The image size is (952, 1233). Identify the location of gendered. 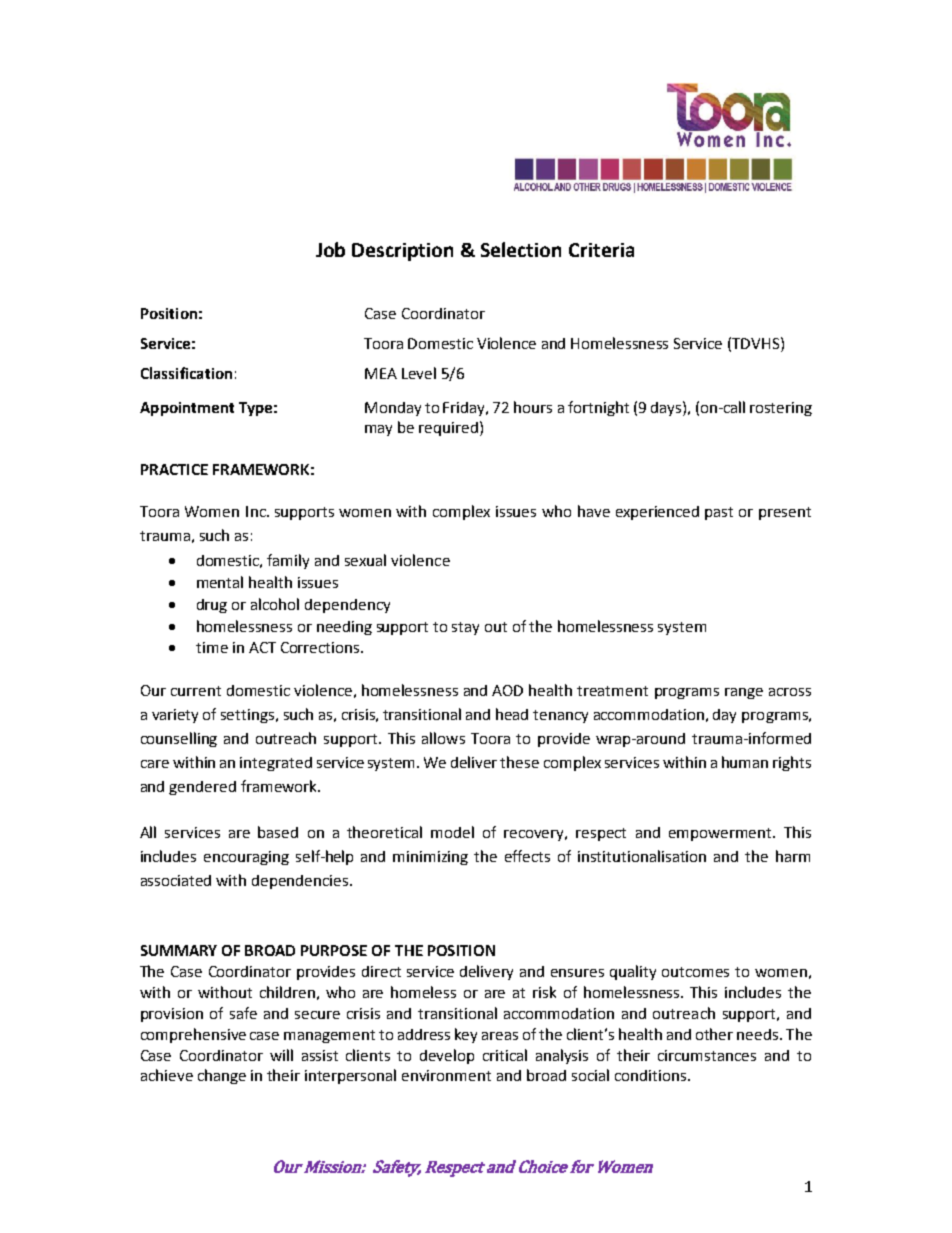
(202, 788).
